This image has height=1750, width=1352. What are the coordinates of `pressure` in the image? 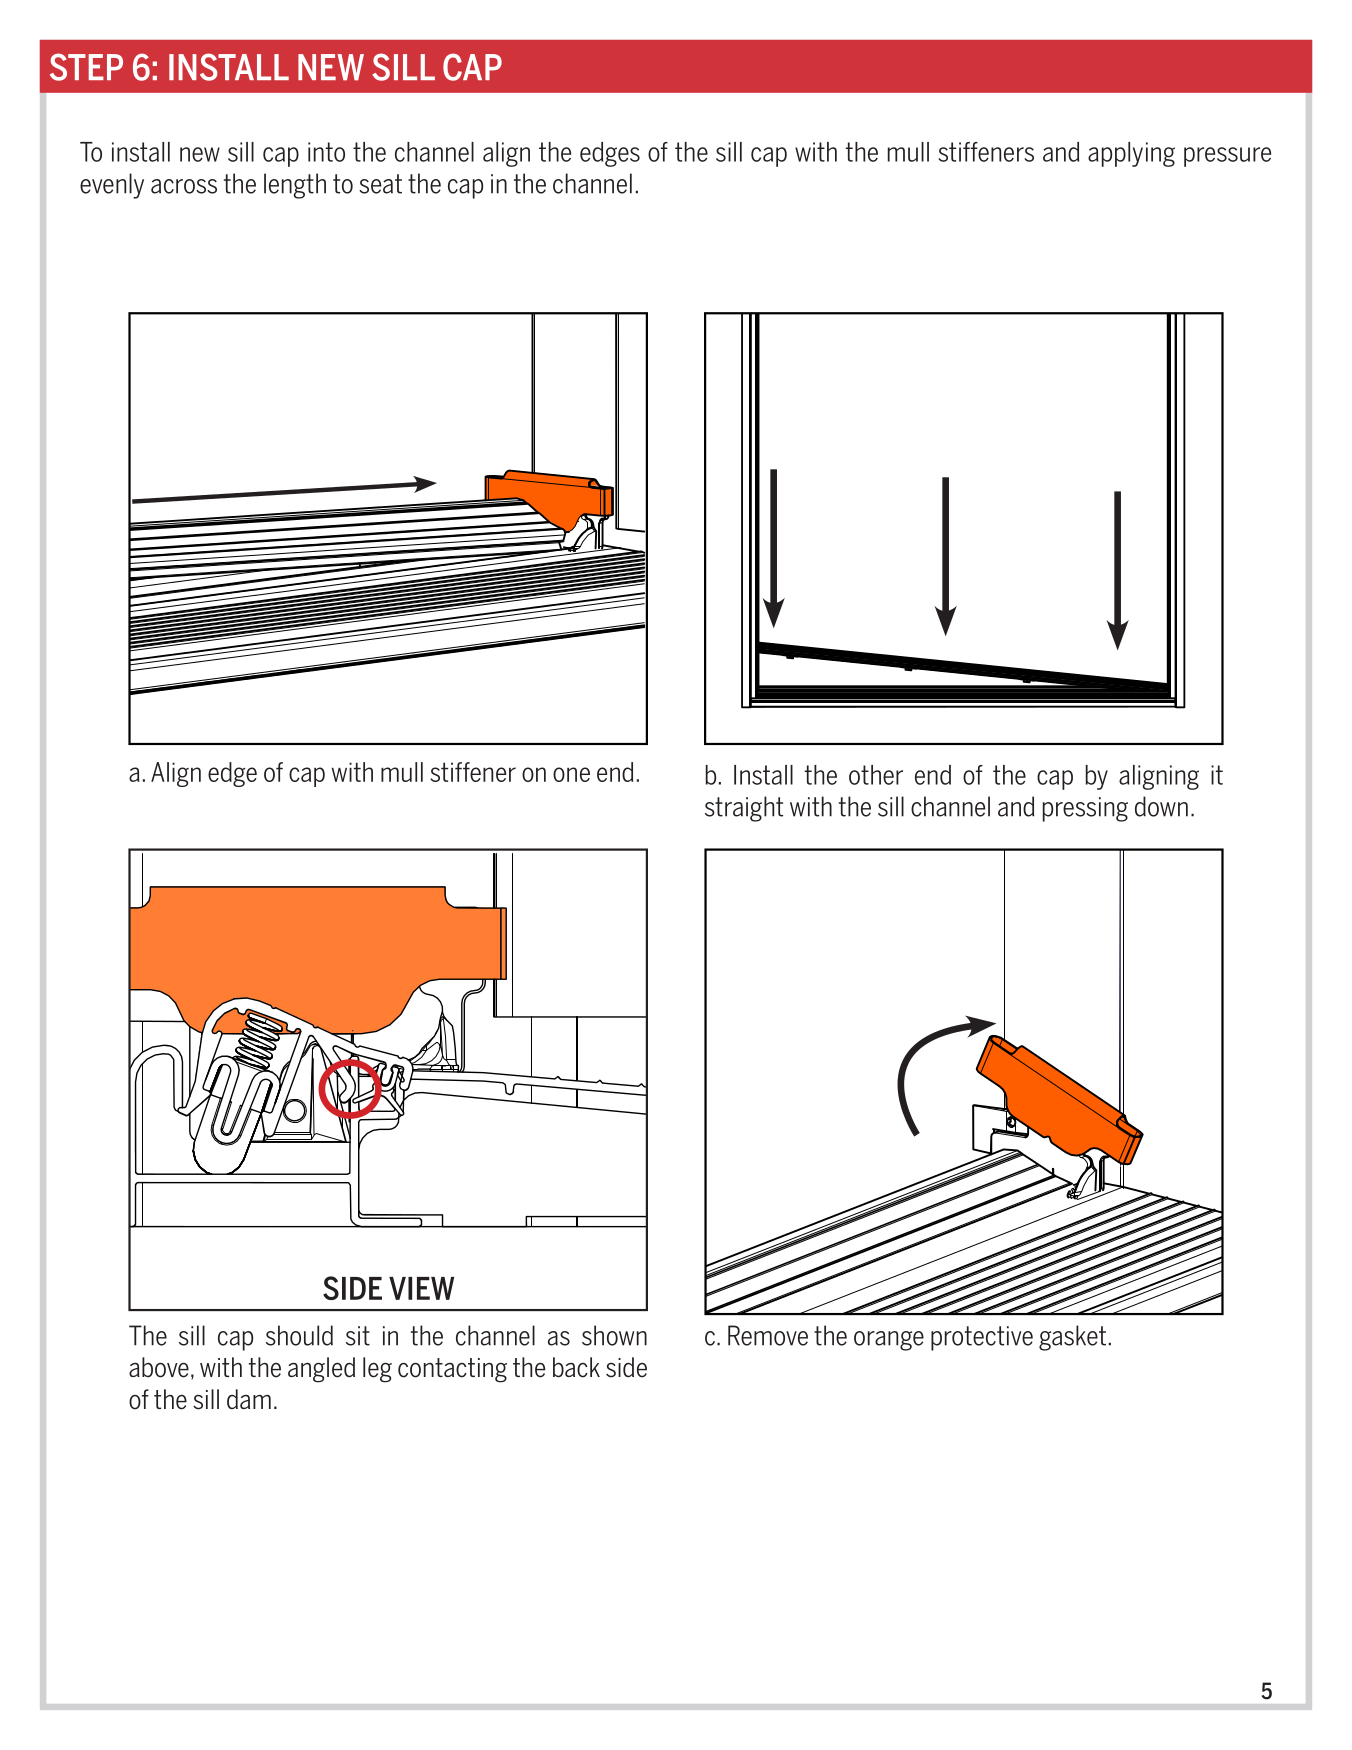 It's located at (1227, 157).
